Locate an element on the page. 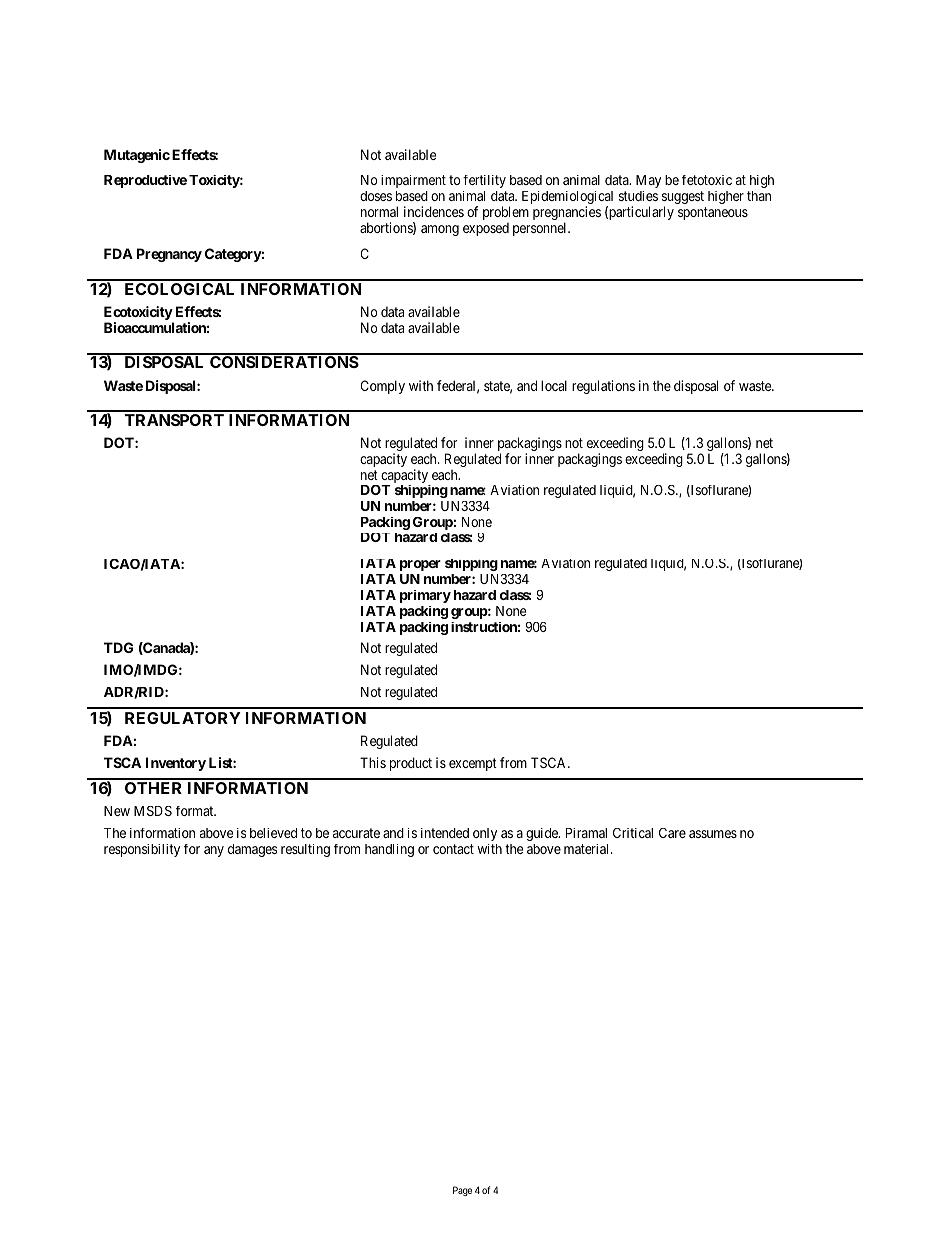 The width and height of the document is (952, 1233). TRANSPORT is located at coordinates (174, 420).
